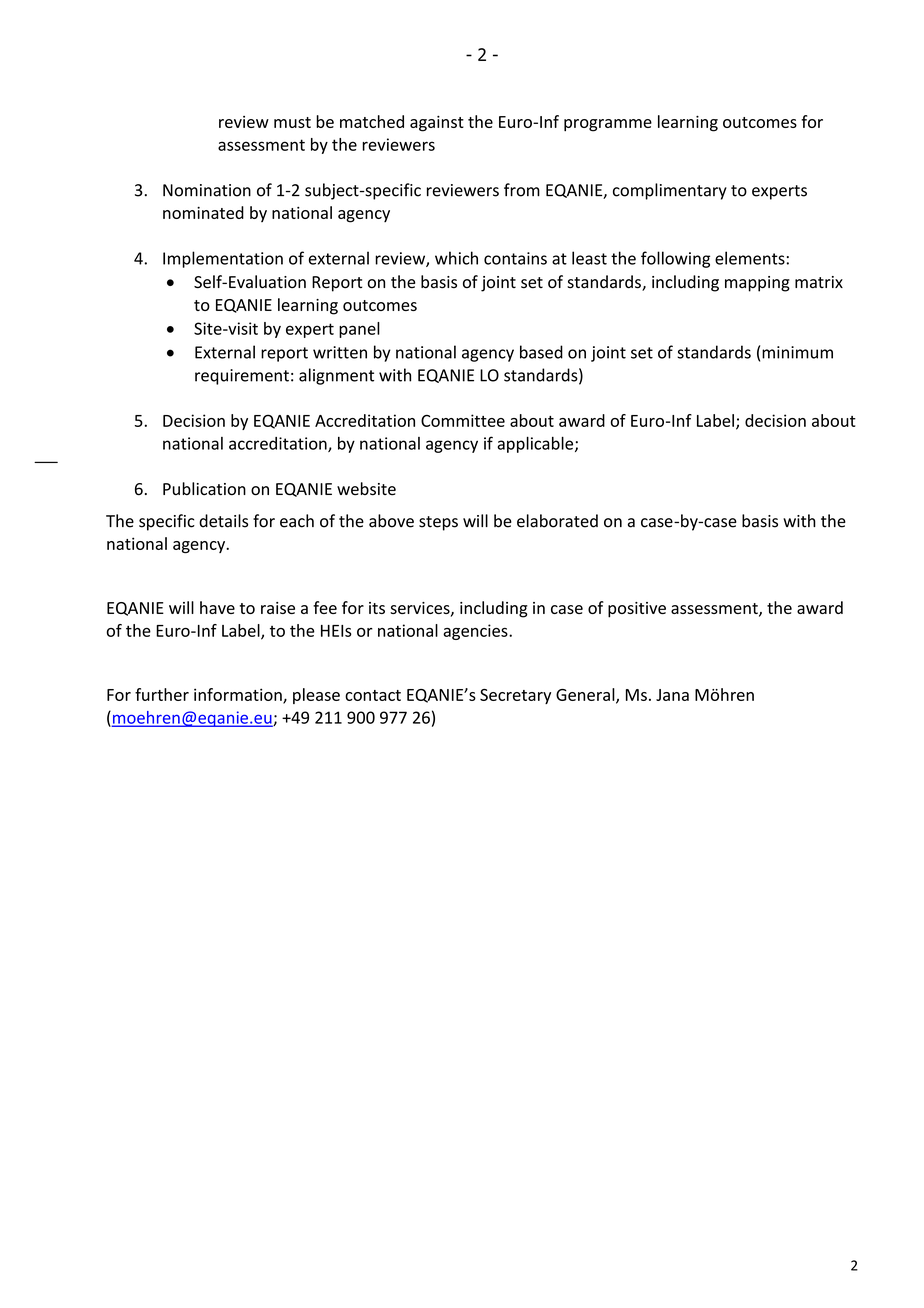  What do you see at coordinates (541, 352) in the screenshot?
I see `based` at bounding box center [541, 352].
